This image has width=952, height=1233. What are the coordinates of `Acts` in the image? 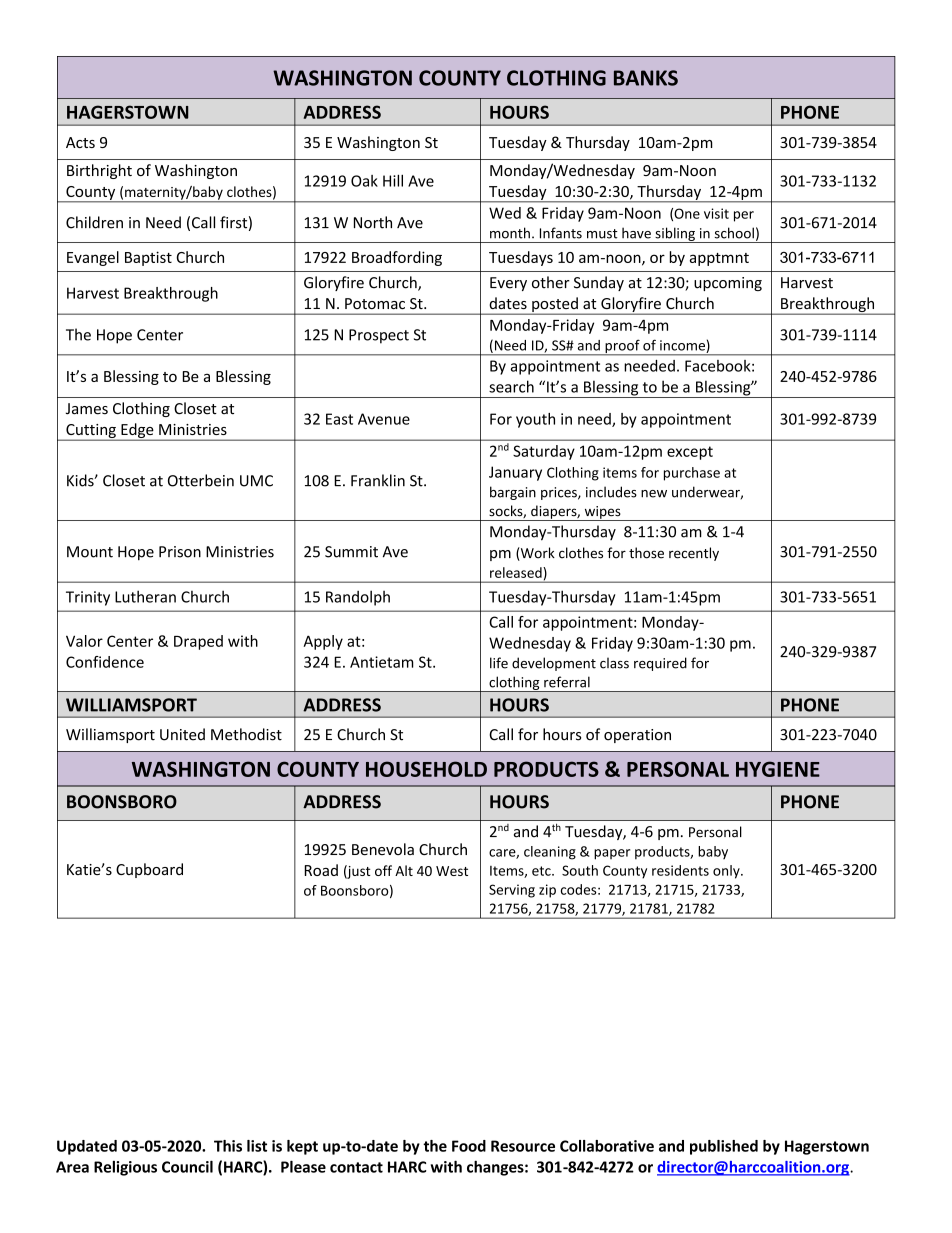 It's located at (80, 142).
